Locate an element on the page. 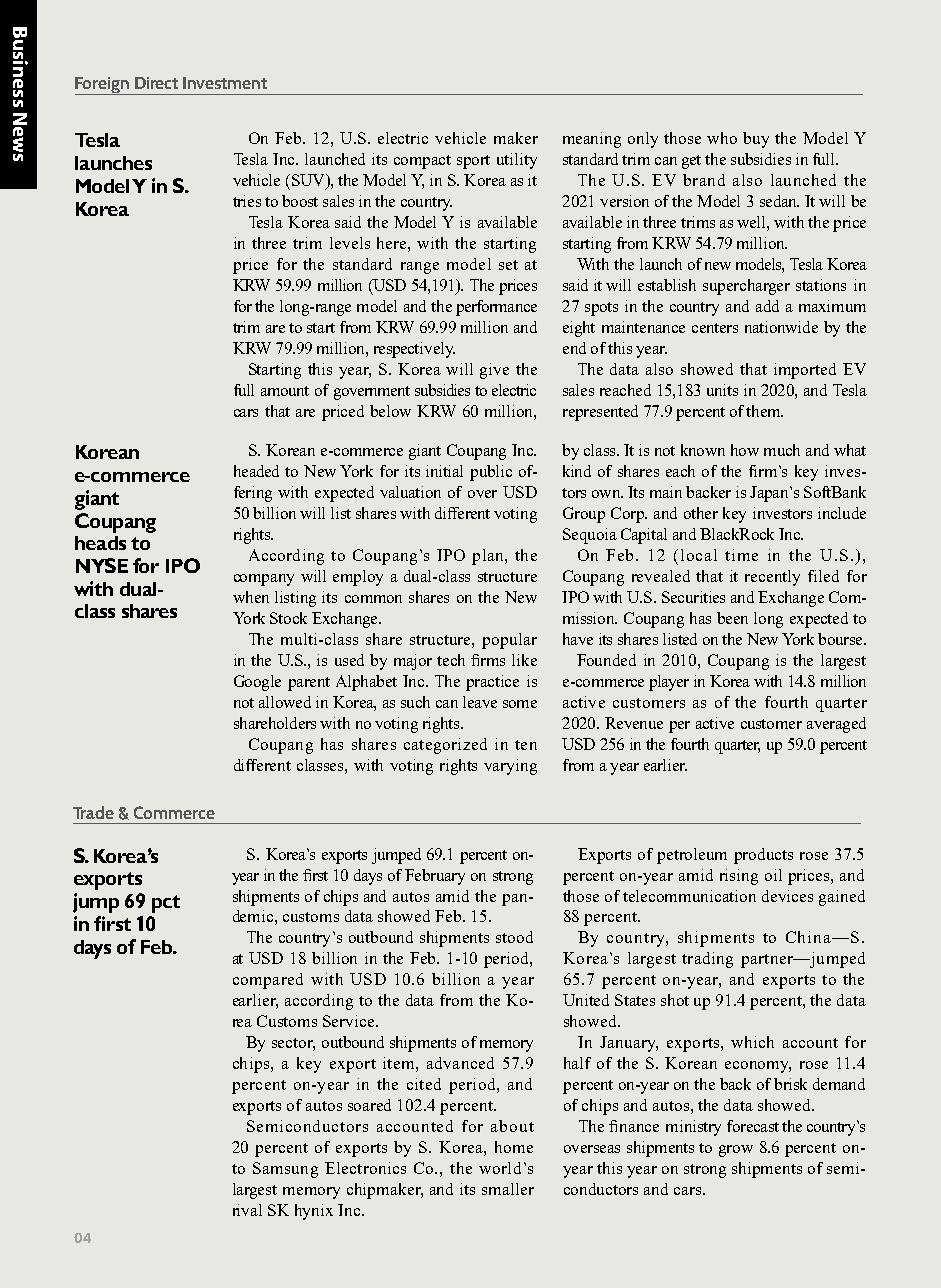  Direct is located at coordinates (156, 83).
